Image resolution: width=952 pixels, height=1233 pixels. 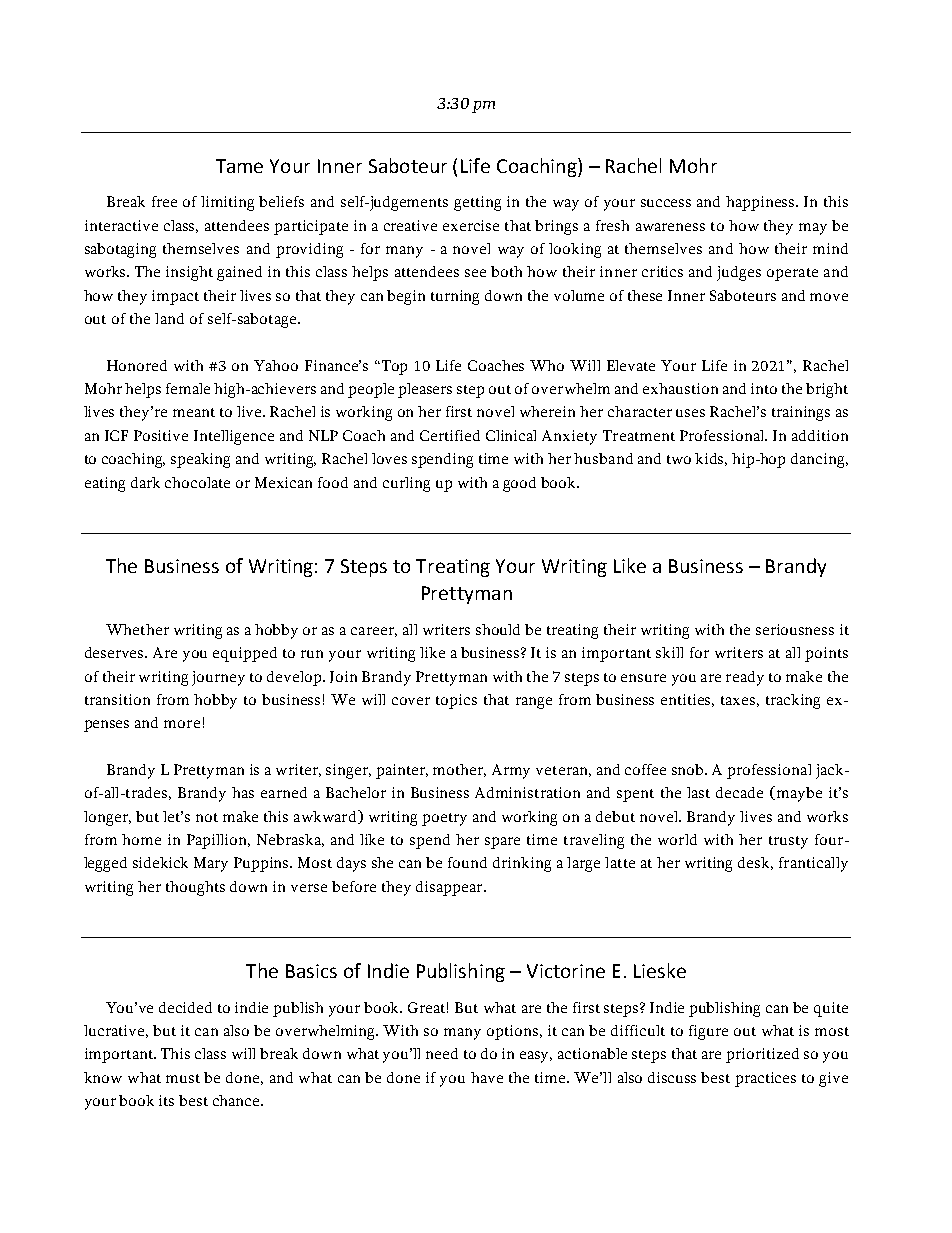 What do you see at coordinates (711, 459) in the screenshot?
I see `kids` at bounding box center [711, 459].
